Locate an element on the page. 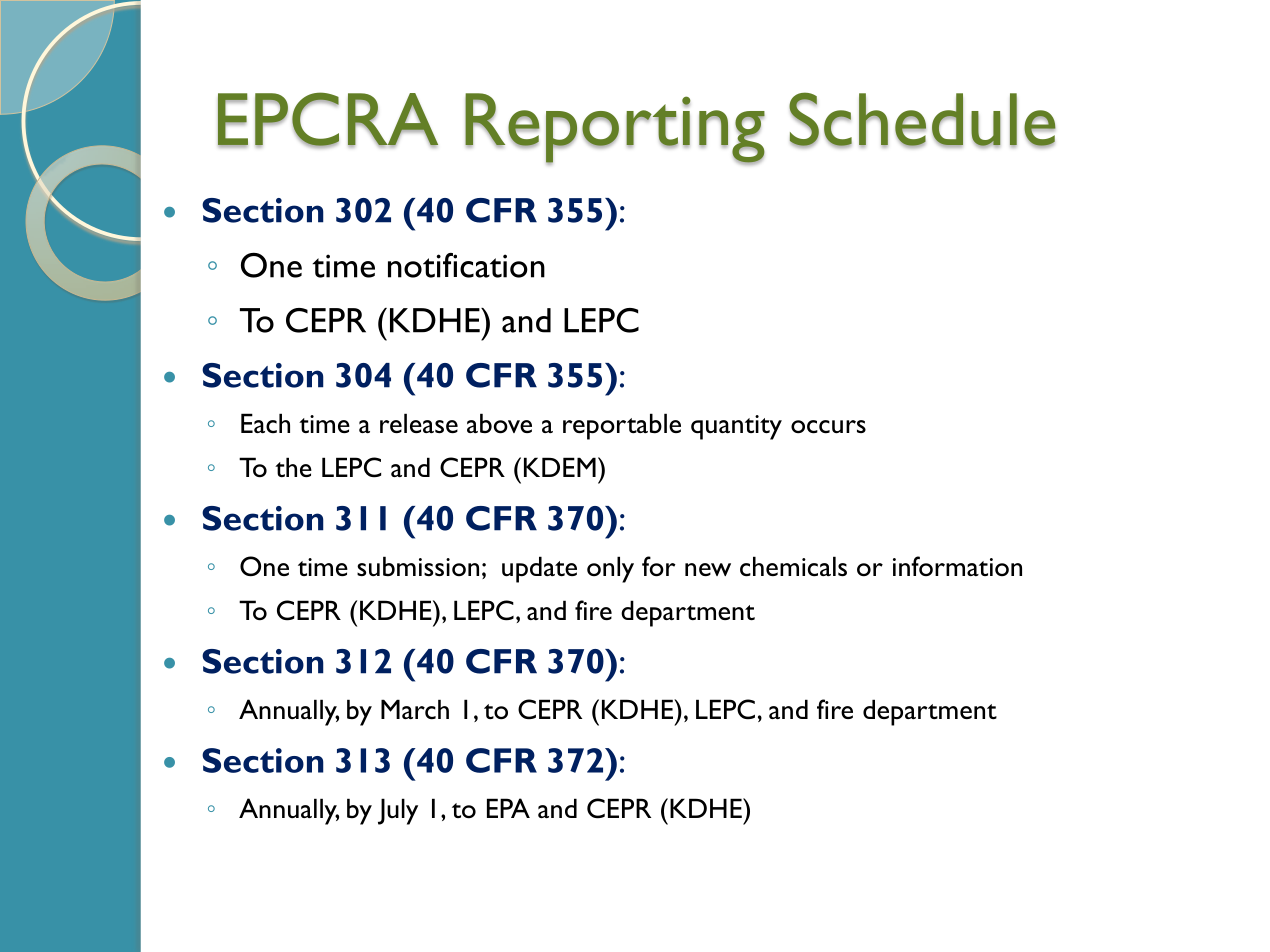 This page has width=1270, height=952. occurs is located at coordinates (828, 427).
